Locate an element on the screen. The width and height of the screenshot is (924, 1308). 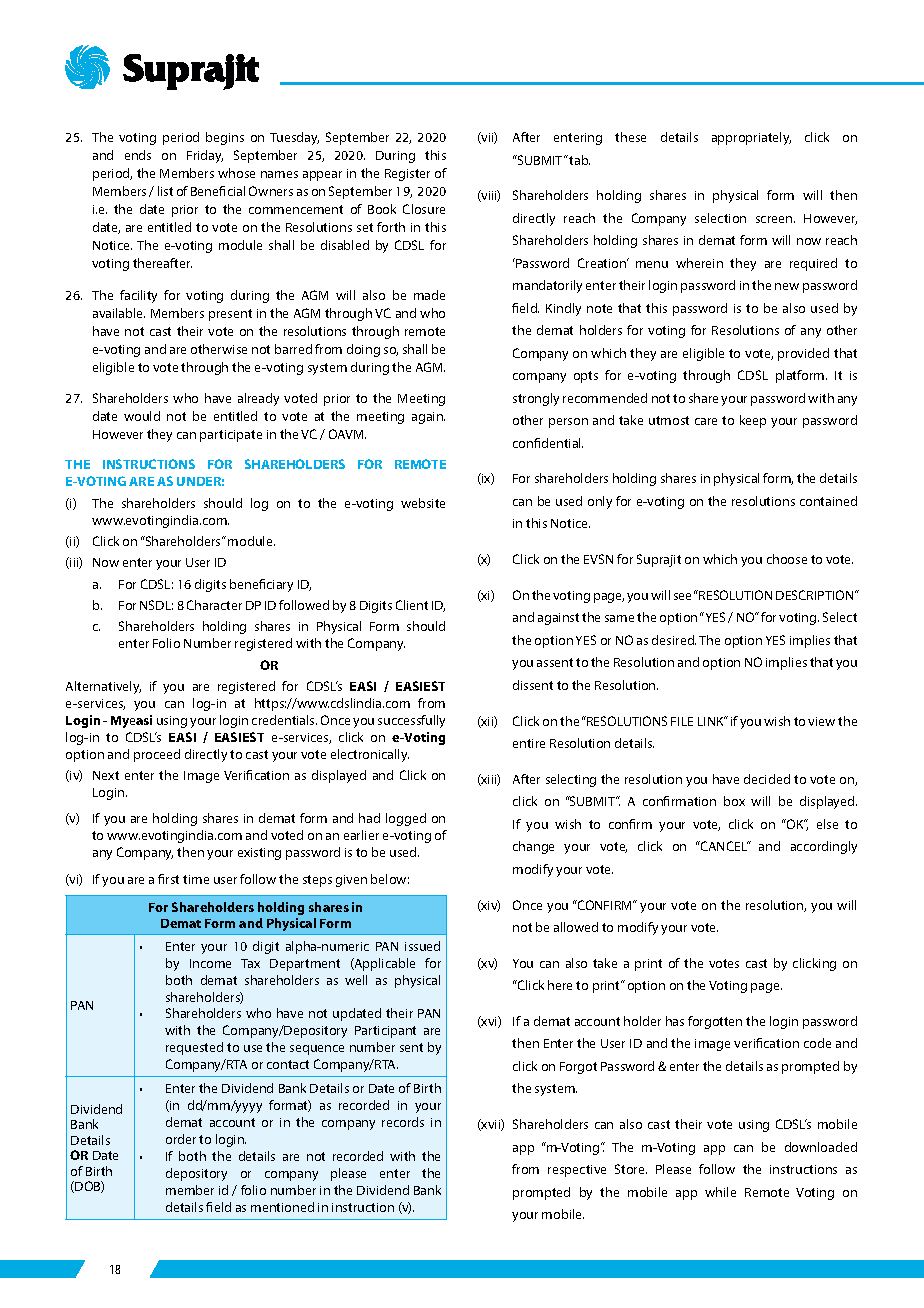
Closure is located at coordinates (424, 209).
